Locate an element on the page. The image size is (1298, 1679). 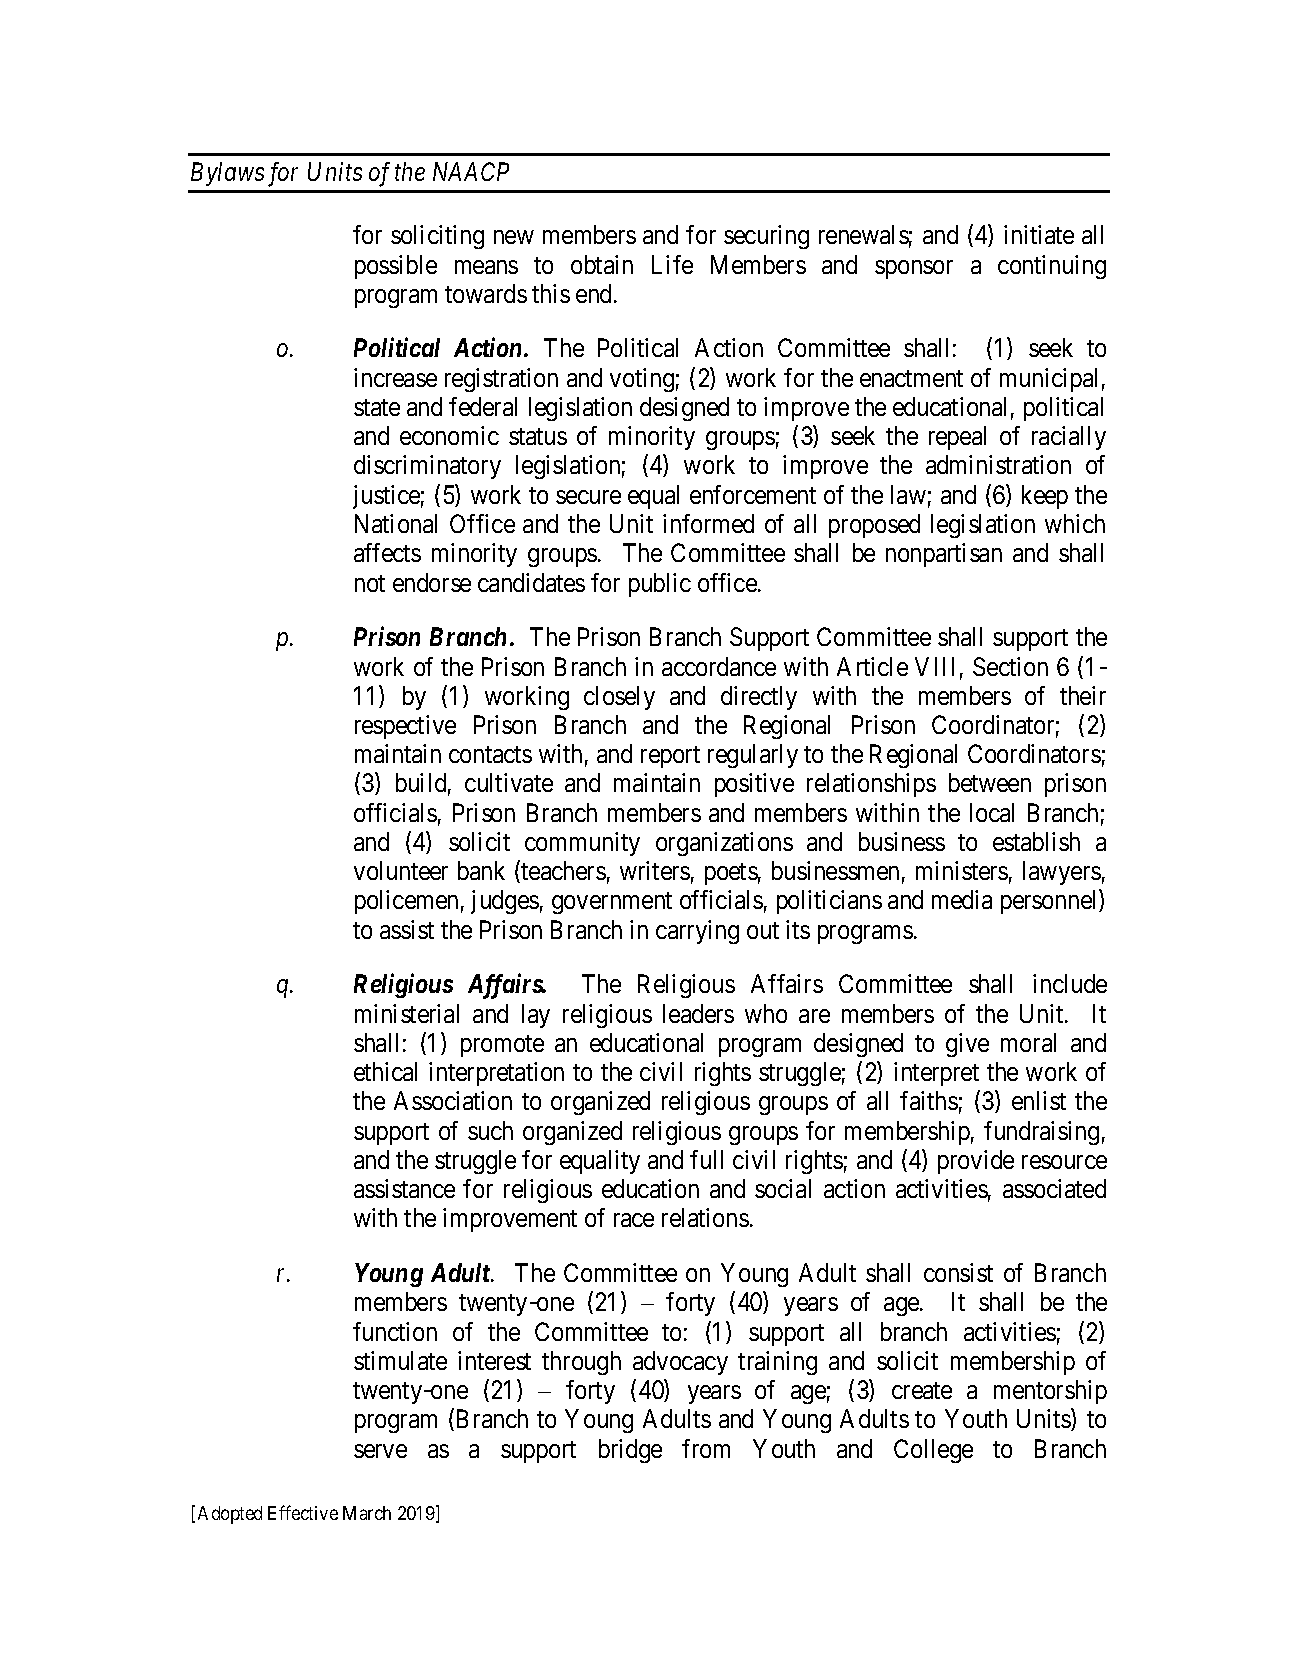
College is located at coordinates (933, 1451).
